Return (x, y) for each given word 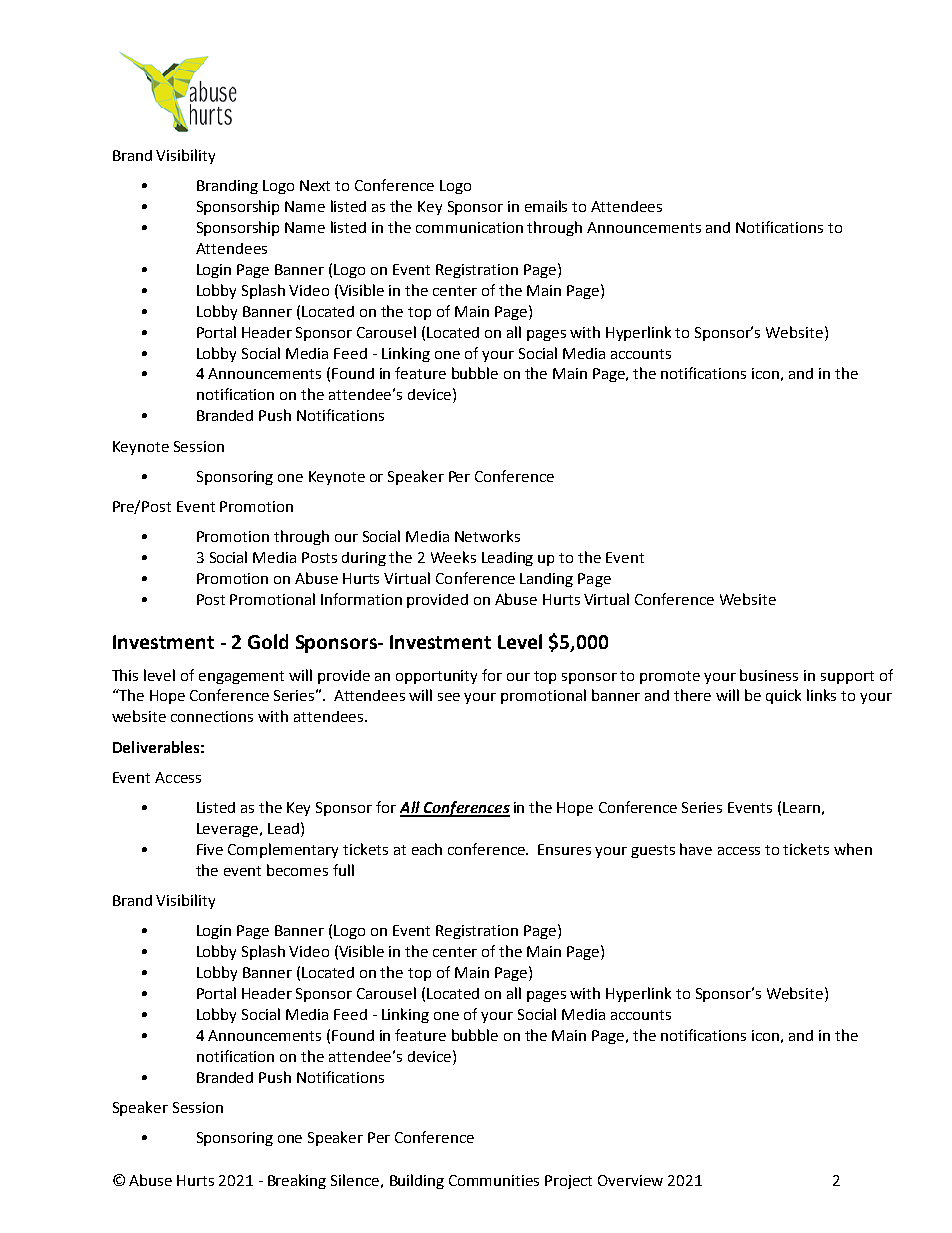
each (427, 849)
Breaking (297, 1181)
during (364, 559)
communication (469, 227)
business (769, 675)
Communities (494, 1180)
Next (315, 185)
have (696, 849)
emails (546, 206)
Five (210, 849)
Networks (487, 536)
